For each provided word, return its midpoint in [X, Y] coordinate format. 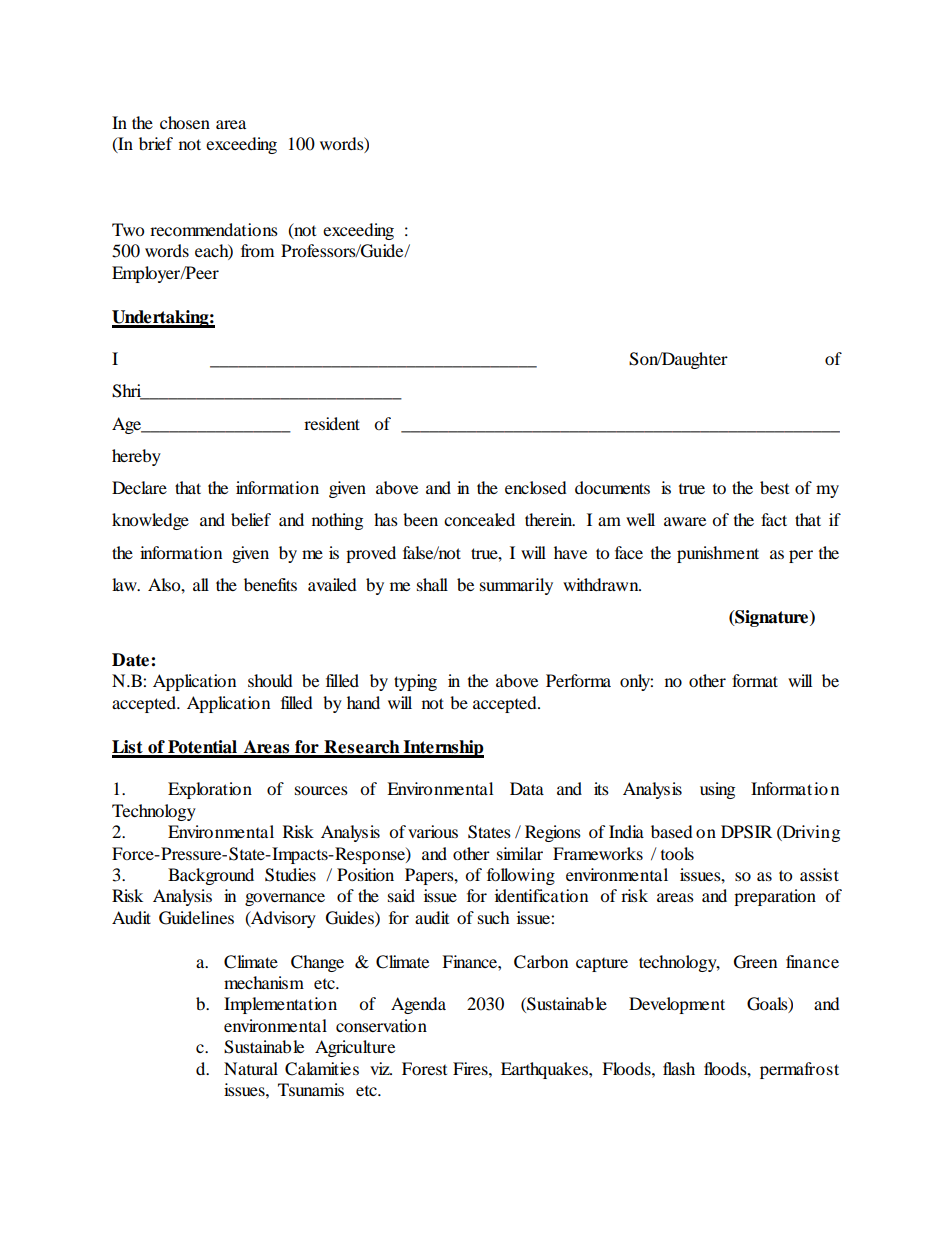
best [774, 487]
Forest [424, 1068]
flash [679, 1068]
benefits [270, 584]
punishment [718, 554]
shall [432, 584]
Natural [251, 1068]
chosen [185, 122]
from [257, 250]
